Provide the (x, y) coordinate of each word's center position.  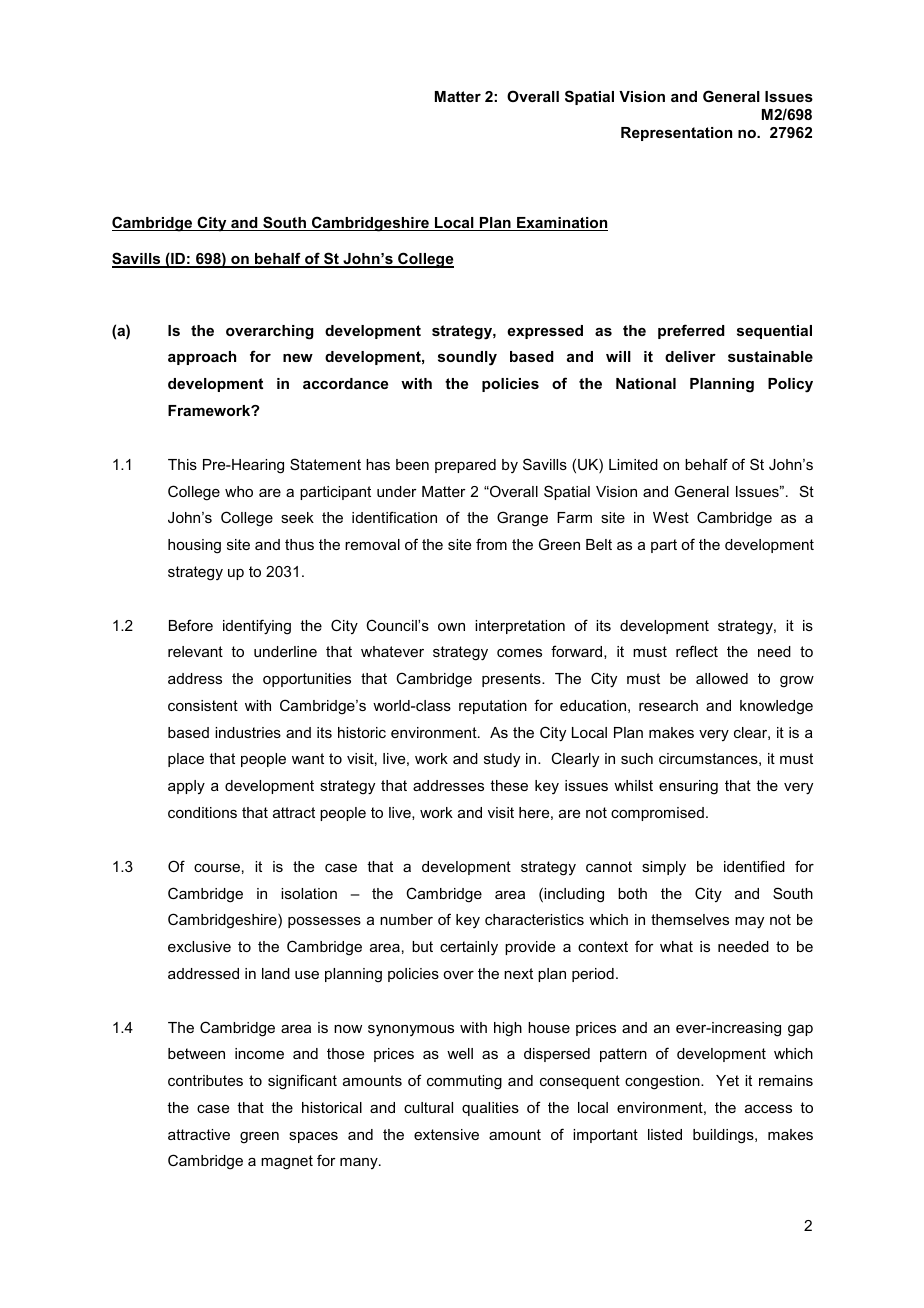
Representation (676, 134)
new (298, 358)
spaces (313, 1137)
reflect (697, 651)
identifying (257, 627)
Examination (561, 224)
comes (519, 653)
